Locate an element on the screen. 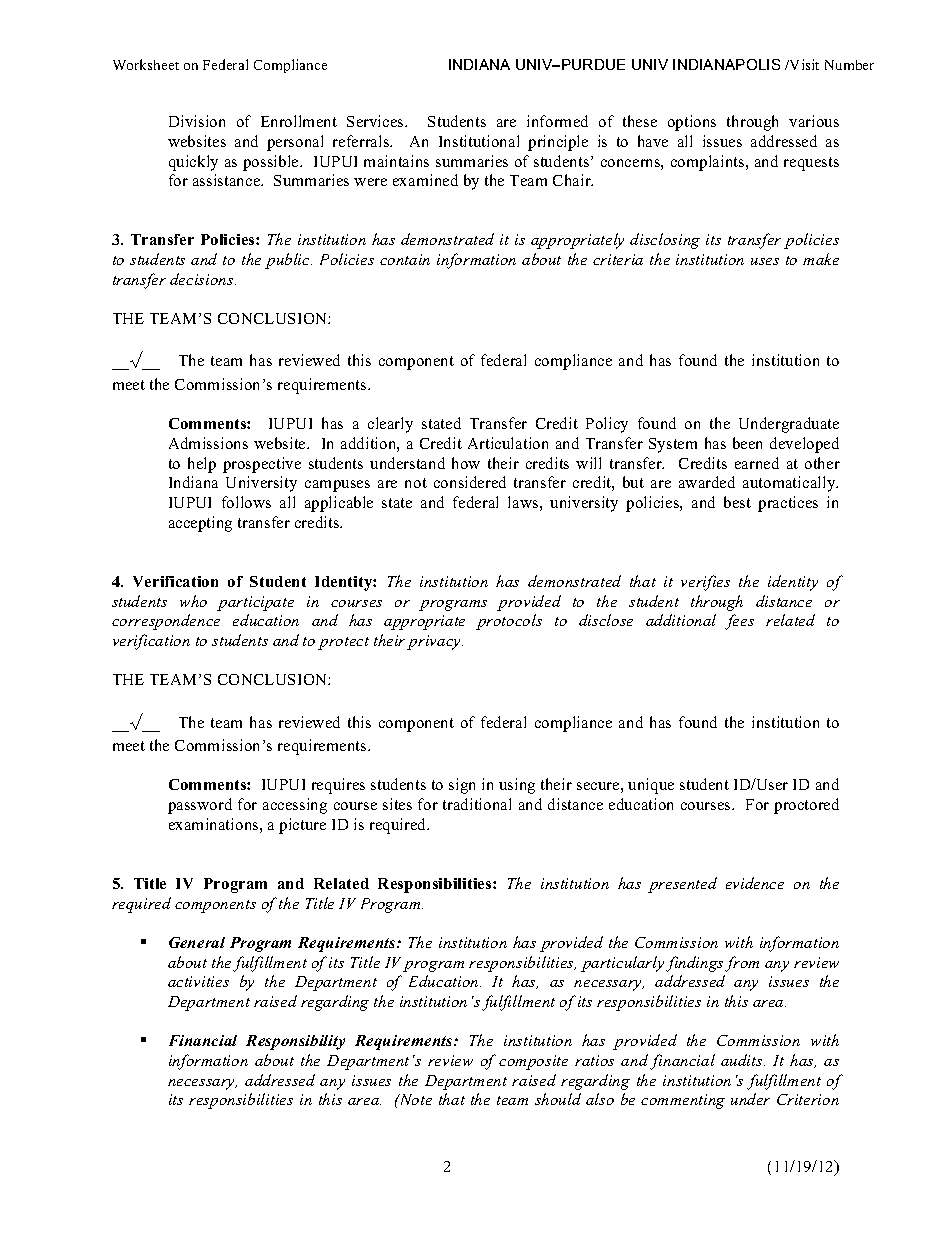  audits is located at coordinates (743, 1060).
